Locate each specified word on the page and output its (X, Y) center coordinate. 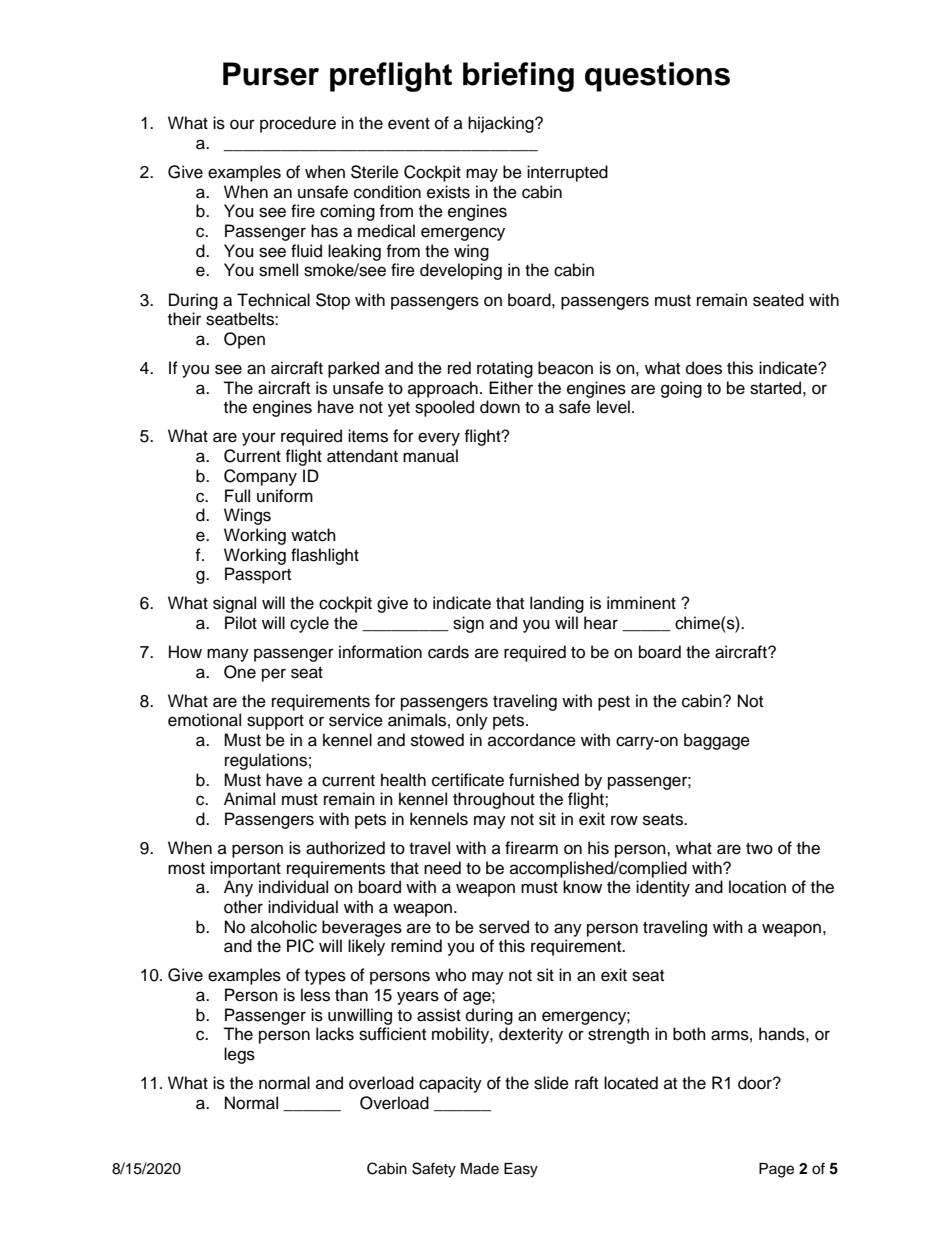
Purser (271, 74)
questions (657, 77)
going (681, 389)
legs (239, 1055)
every (439, 439)
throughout (494, 800)
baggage (717, 741)
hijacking (502, 124)
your (259, 439)
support (275, 722)
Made (480, 1169)
